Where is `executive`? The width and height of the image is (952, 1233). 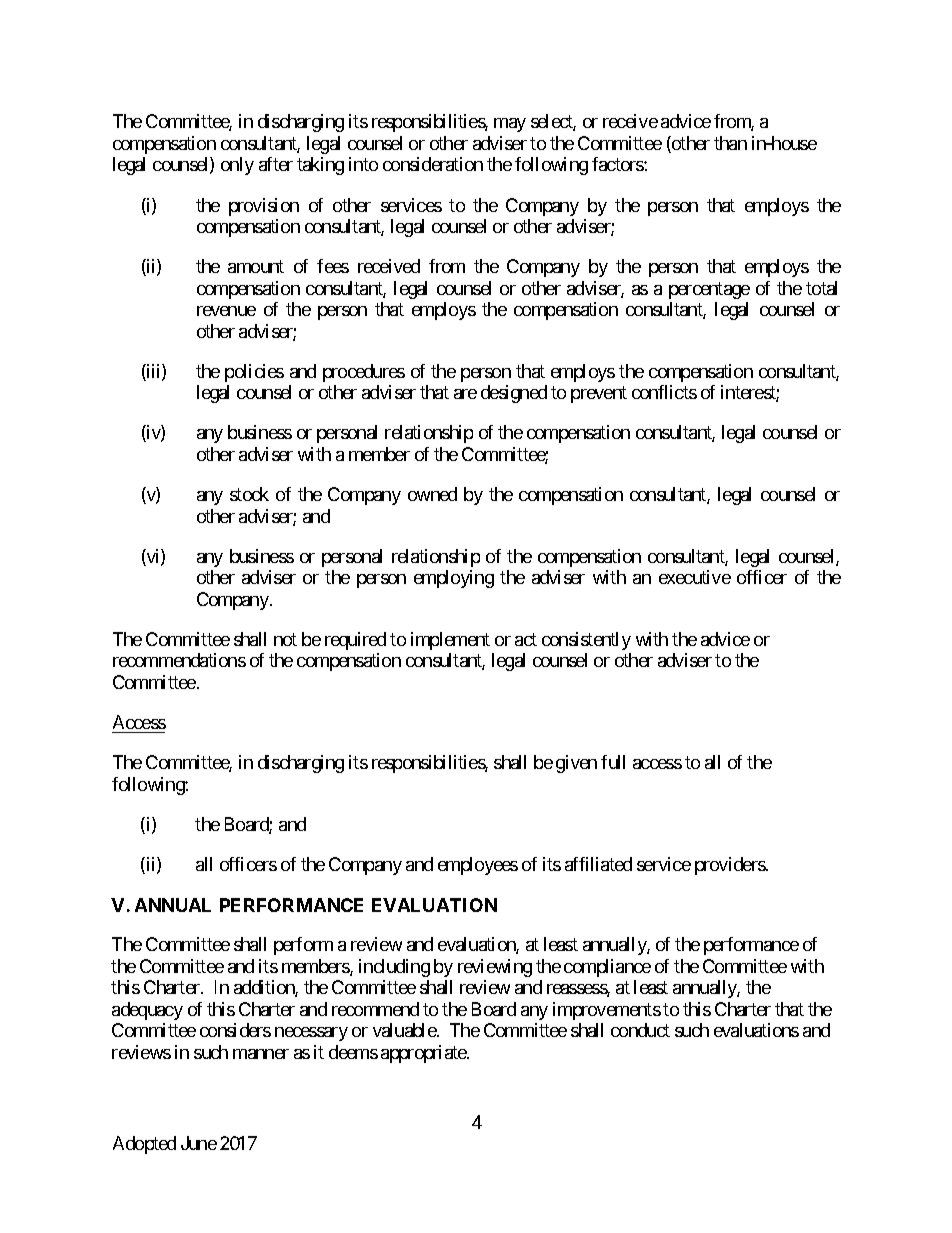 executive is located at coordinates (695, 577).
